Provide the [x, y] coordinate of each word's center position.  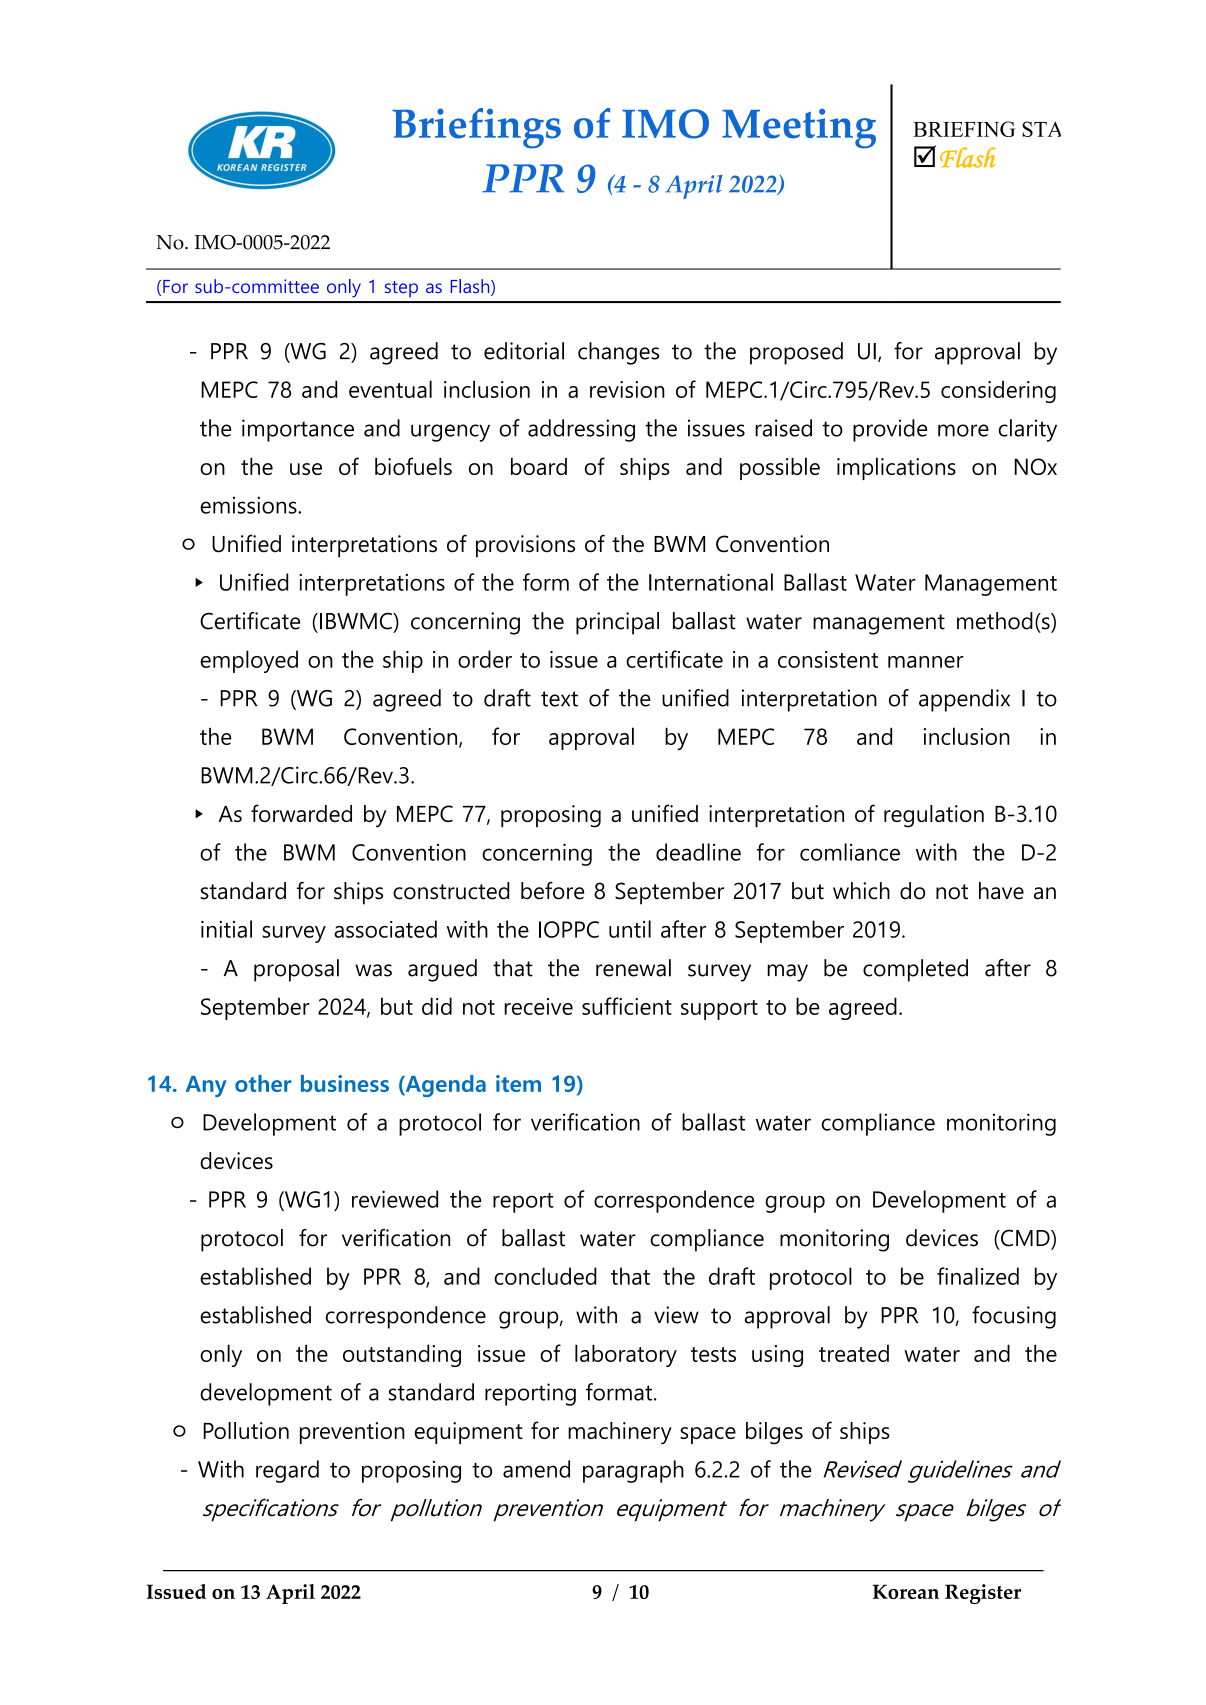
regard [287, 1471]
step [401, 289]
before [552, 891]
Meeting [799, 128]
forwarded [301, 813]
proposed [796, 353]
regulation [934, 816]
